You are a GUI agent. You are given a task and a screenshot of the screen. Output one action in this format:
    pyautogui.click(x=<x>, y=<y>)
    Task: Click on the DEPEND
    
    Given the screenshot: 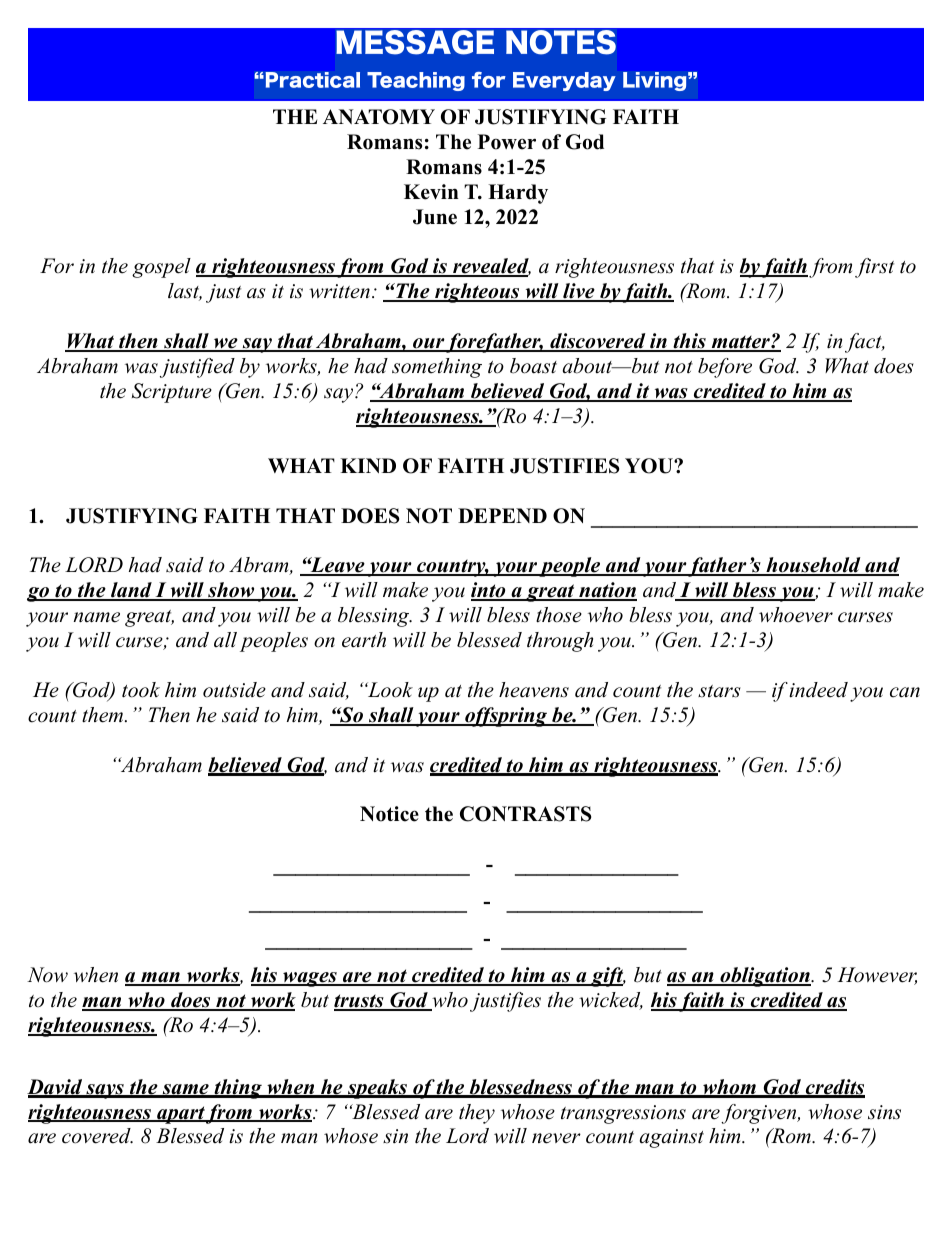 What is the action you would take?
    pyautogui.click(x=502, y=515)
